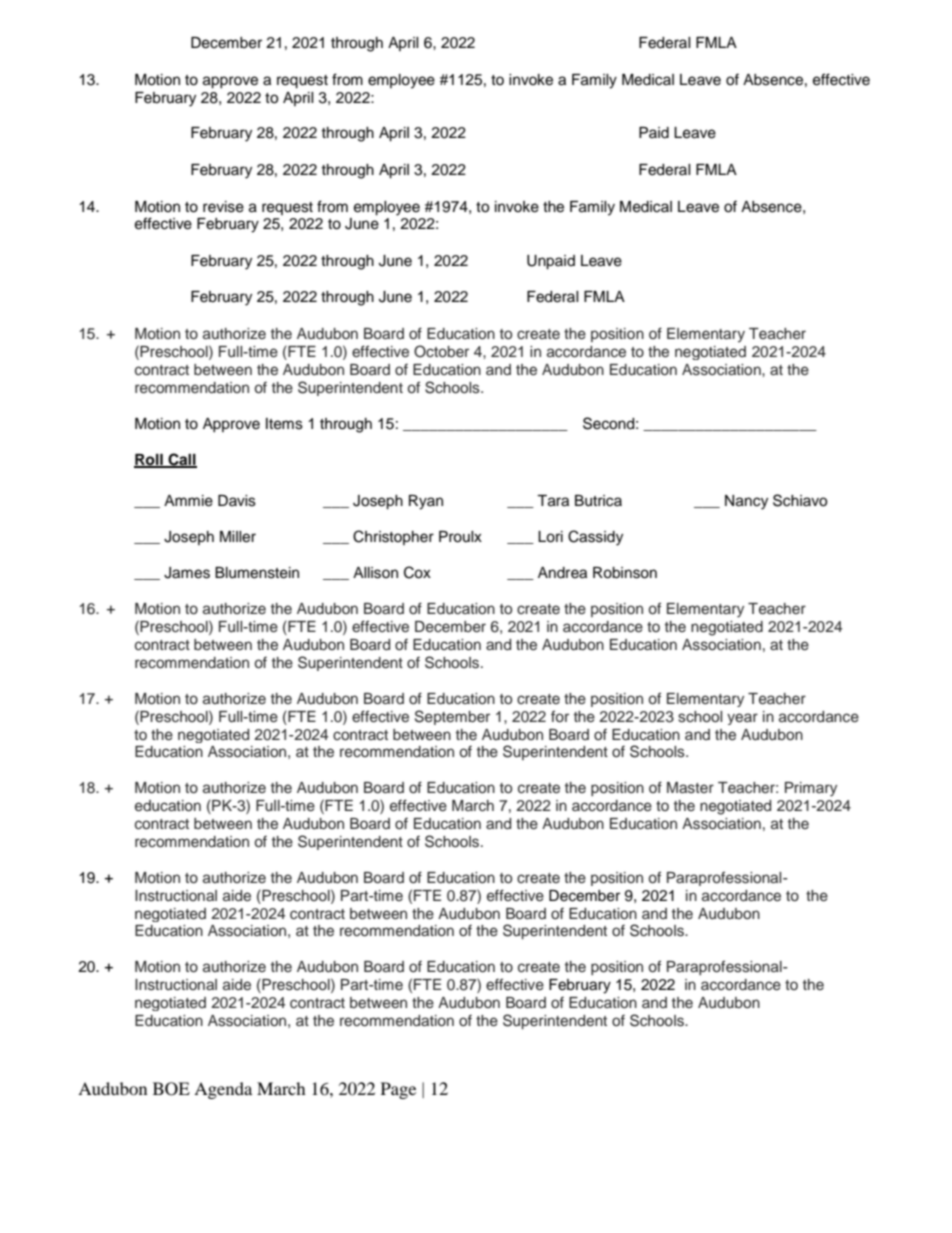  What do you see at coordinates (223, 207) in the screenshot?
I see `revise` at bounding box center [223, 207].
